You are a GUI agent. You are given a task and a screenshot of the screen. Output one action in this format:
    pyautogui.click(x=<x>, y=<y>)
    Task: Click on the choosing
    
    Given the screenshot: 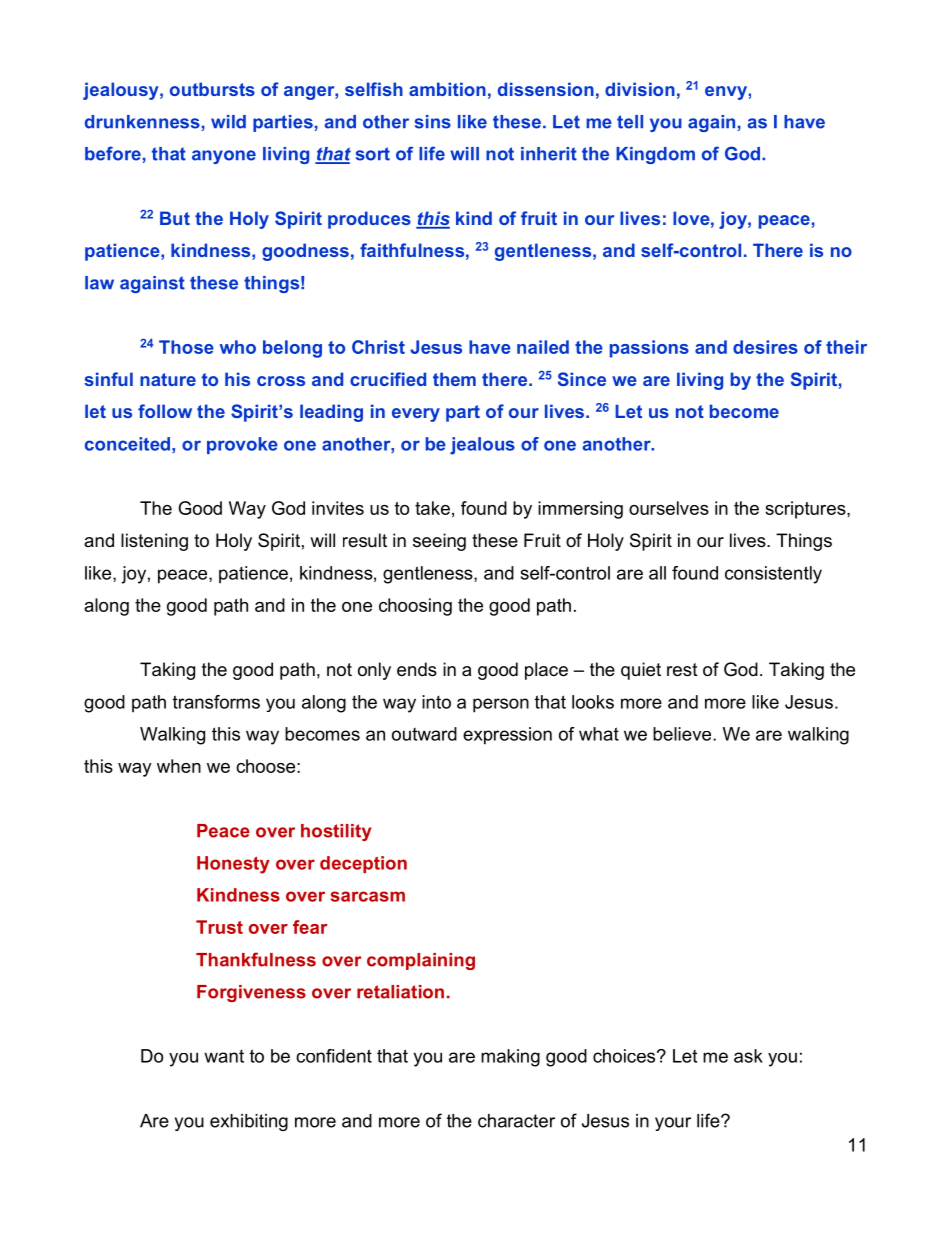 What is the action you would take?
    pyautogui.click(x=415, y=607)
